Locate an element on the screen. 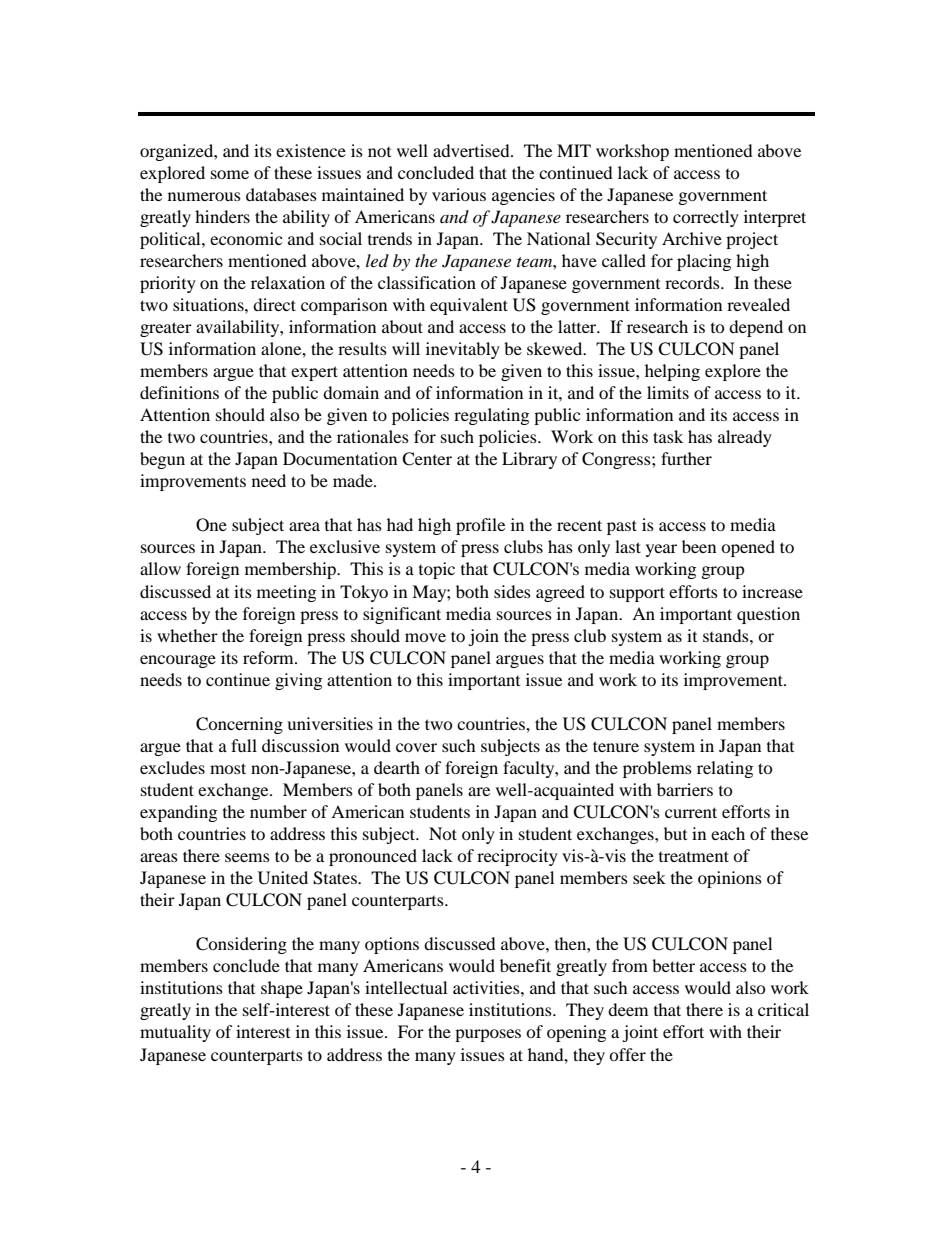 The width and height of the screenshot is (952, 1233). meeting is located at coordinates (286, 593).
